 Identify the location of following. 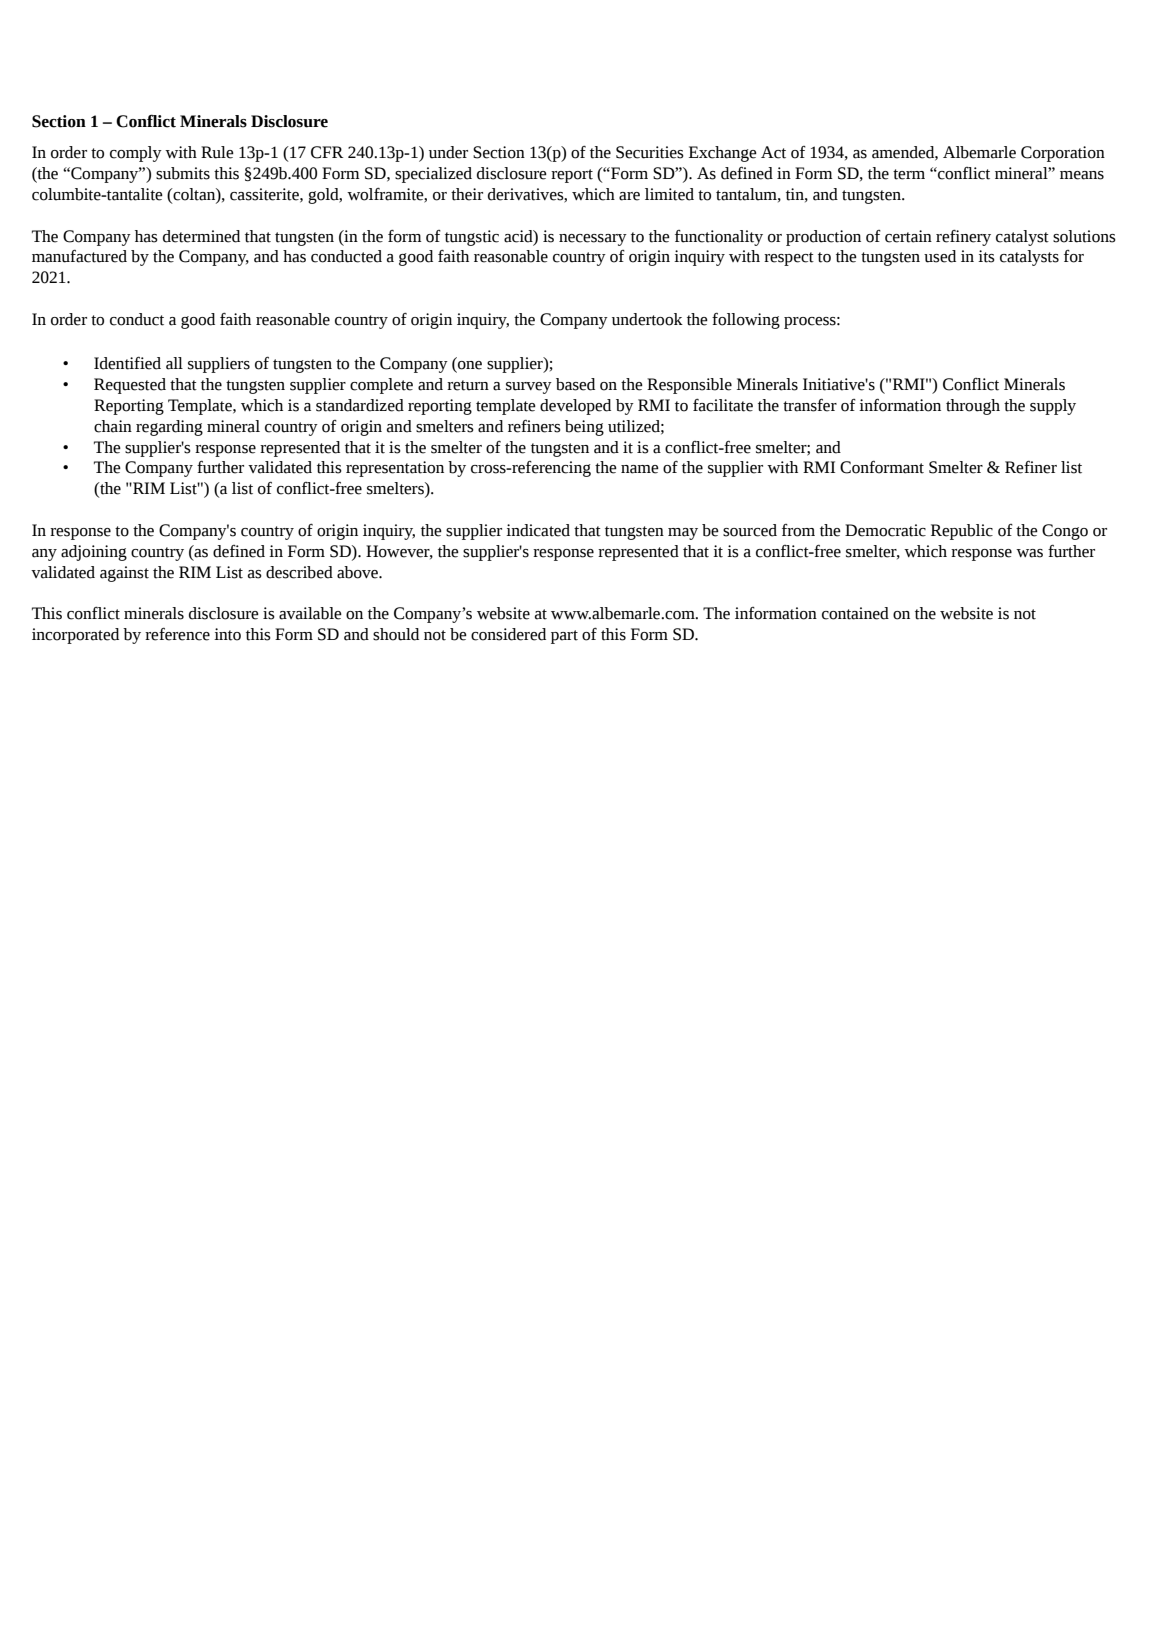
(746, 321).
